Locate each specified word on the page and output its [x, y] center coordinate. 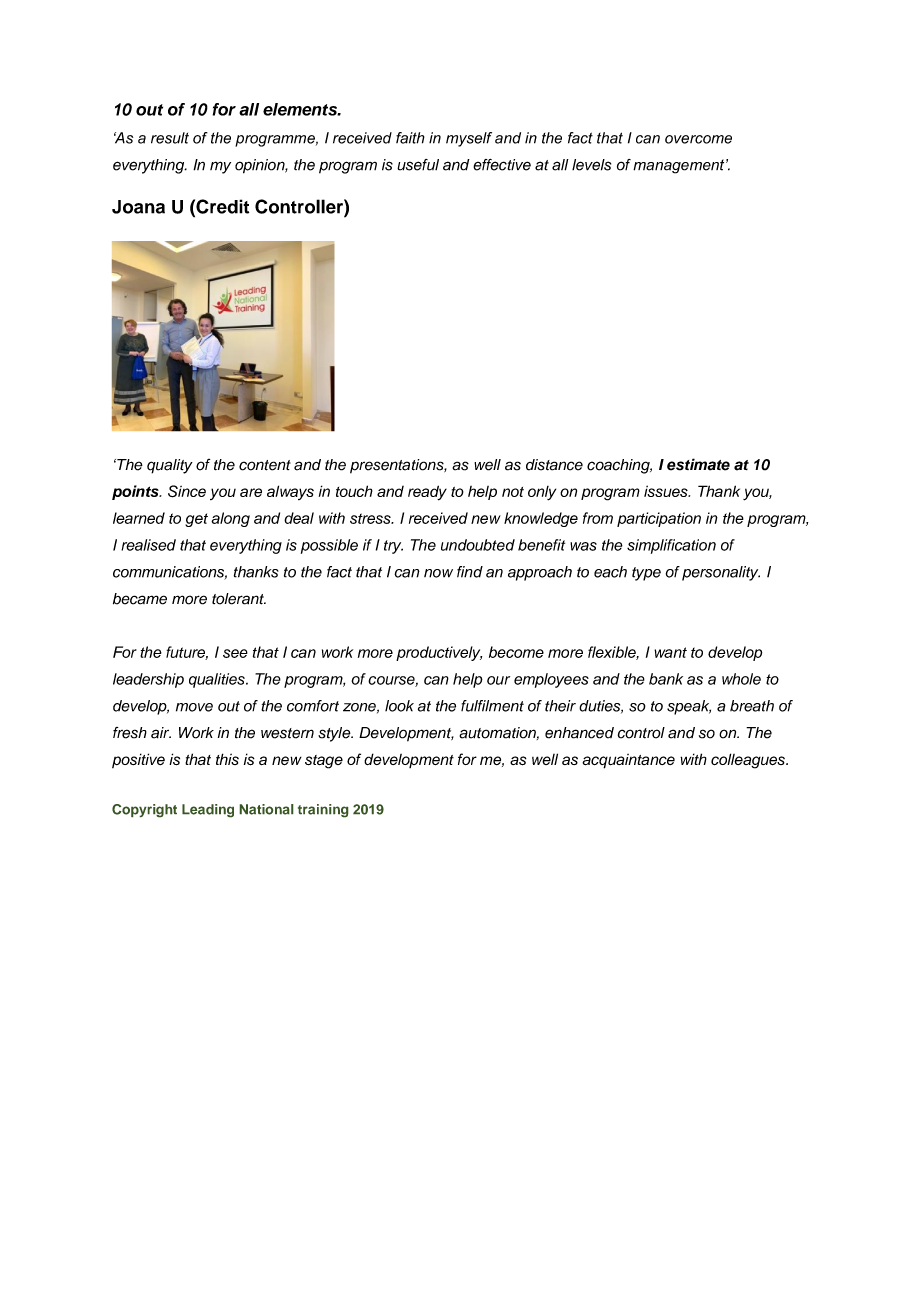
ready [427, 493]
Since [187, 491]
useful [418, 165]
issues [667, 491]
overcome [698, 139]
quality [170, 466]
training [323, 811]
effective [502, 165]
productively [439, 653]
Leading [208, 811]
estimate [698, 464]
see [235, 653]
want [670, 652]
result [170, 138]
